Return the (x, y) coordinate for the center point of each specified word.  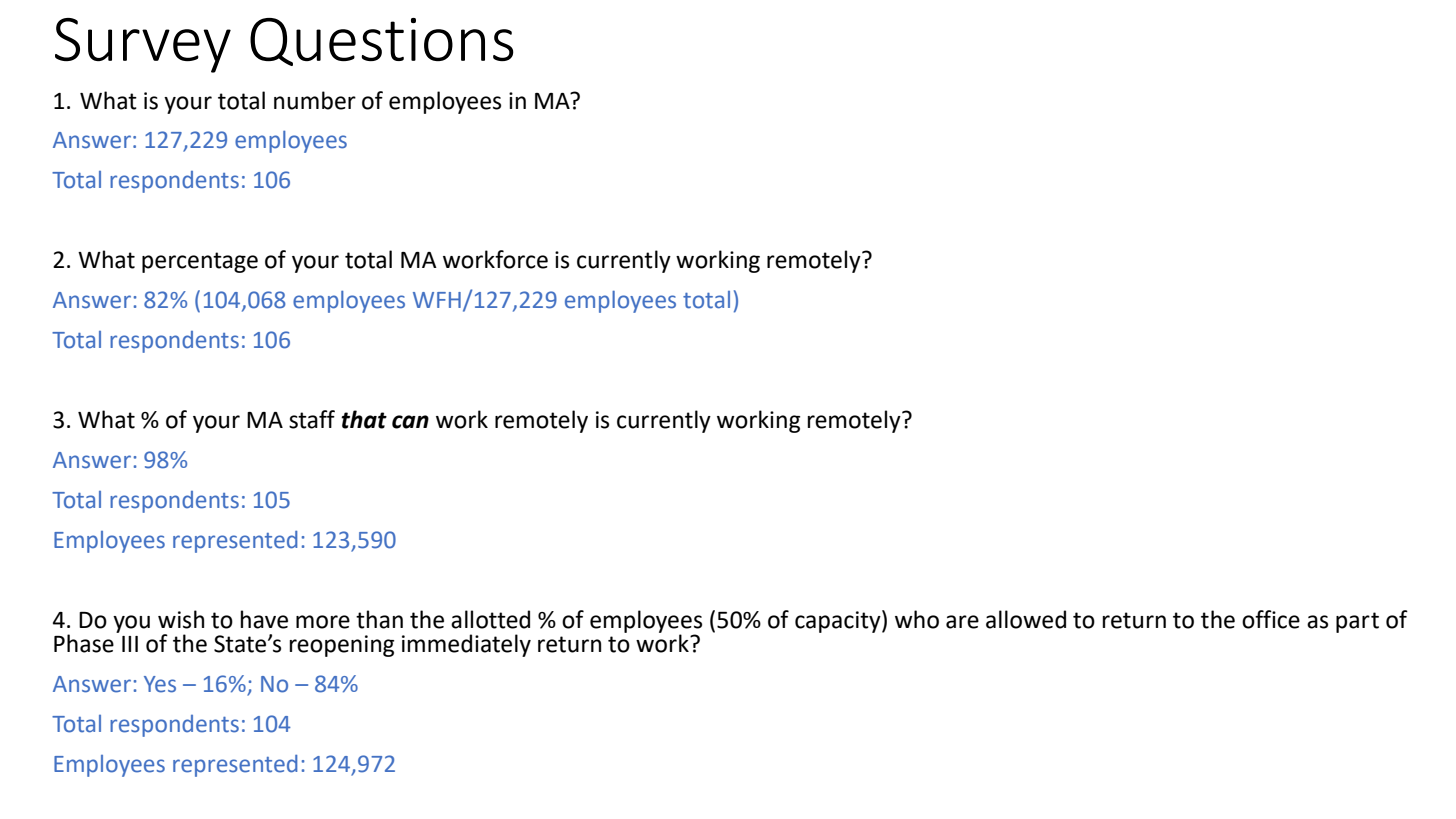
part (1357, 622)
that (364, 419)
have (264, 619)
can (410, 422)
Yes (160, 684)
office (1271, 619)
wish (181, 619)
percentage (200, 262)
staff (312, 419)
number (315, 100)
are (962, 622)
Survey (143, 45)
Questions (382, 42)
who (917, 619)
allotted (490, 619)
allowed (1026, 619)
